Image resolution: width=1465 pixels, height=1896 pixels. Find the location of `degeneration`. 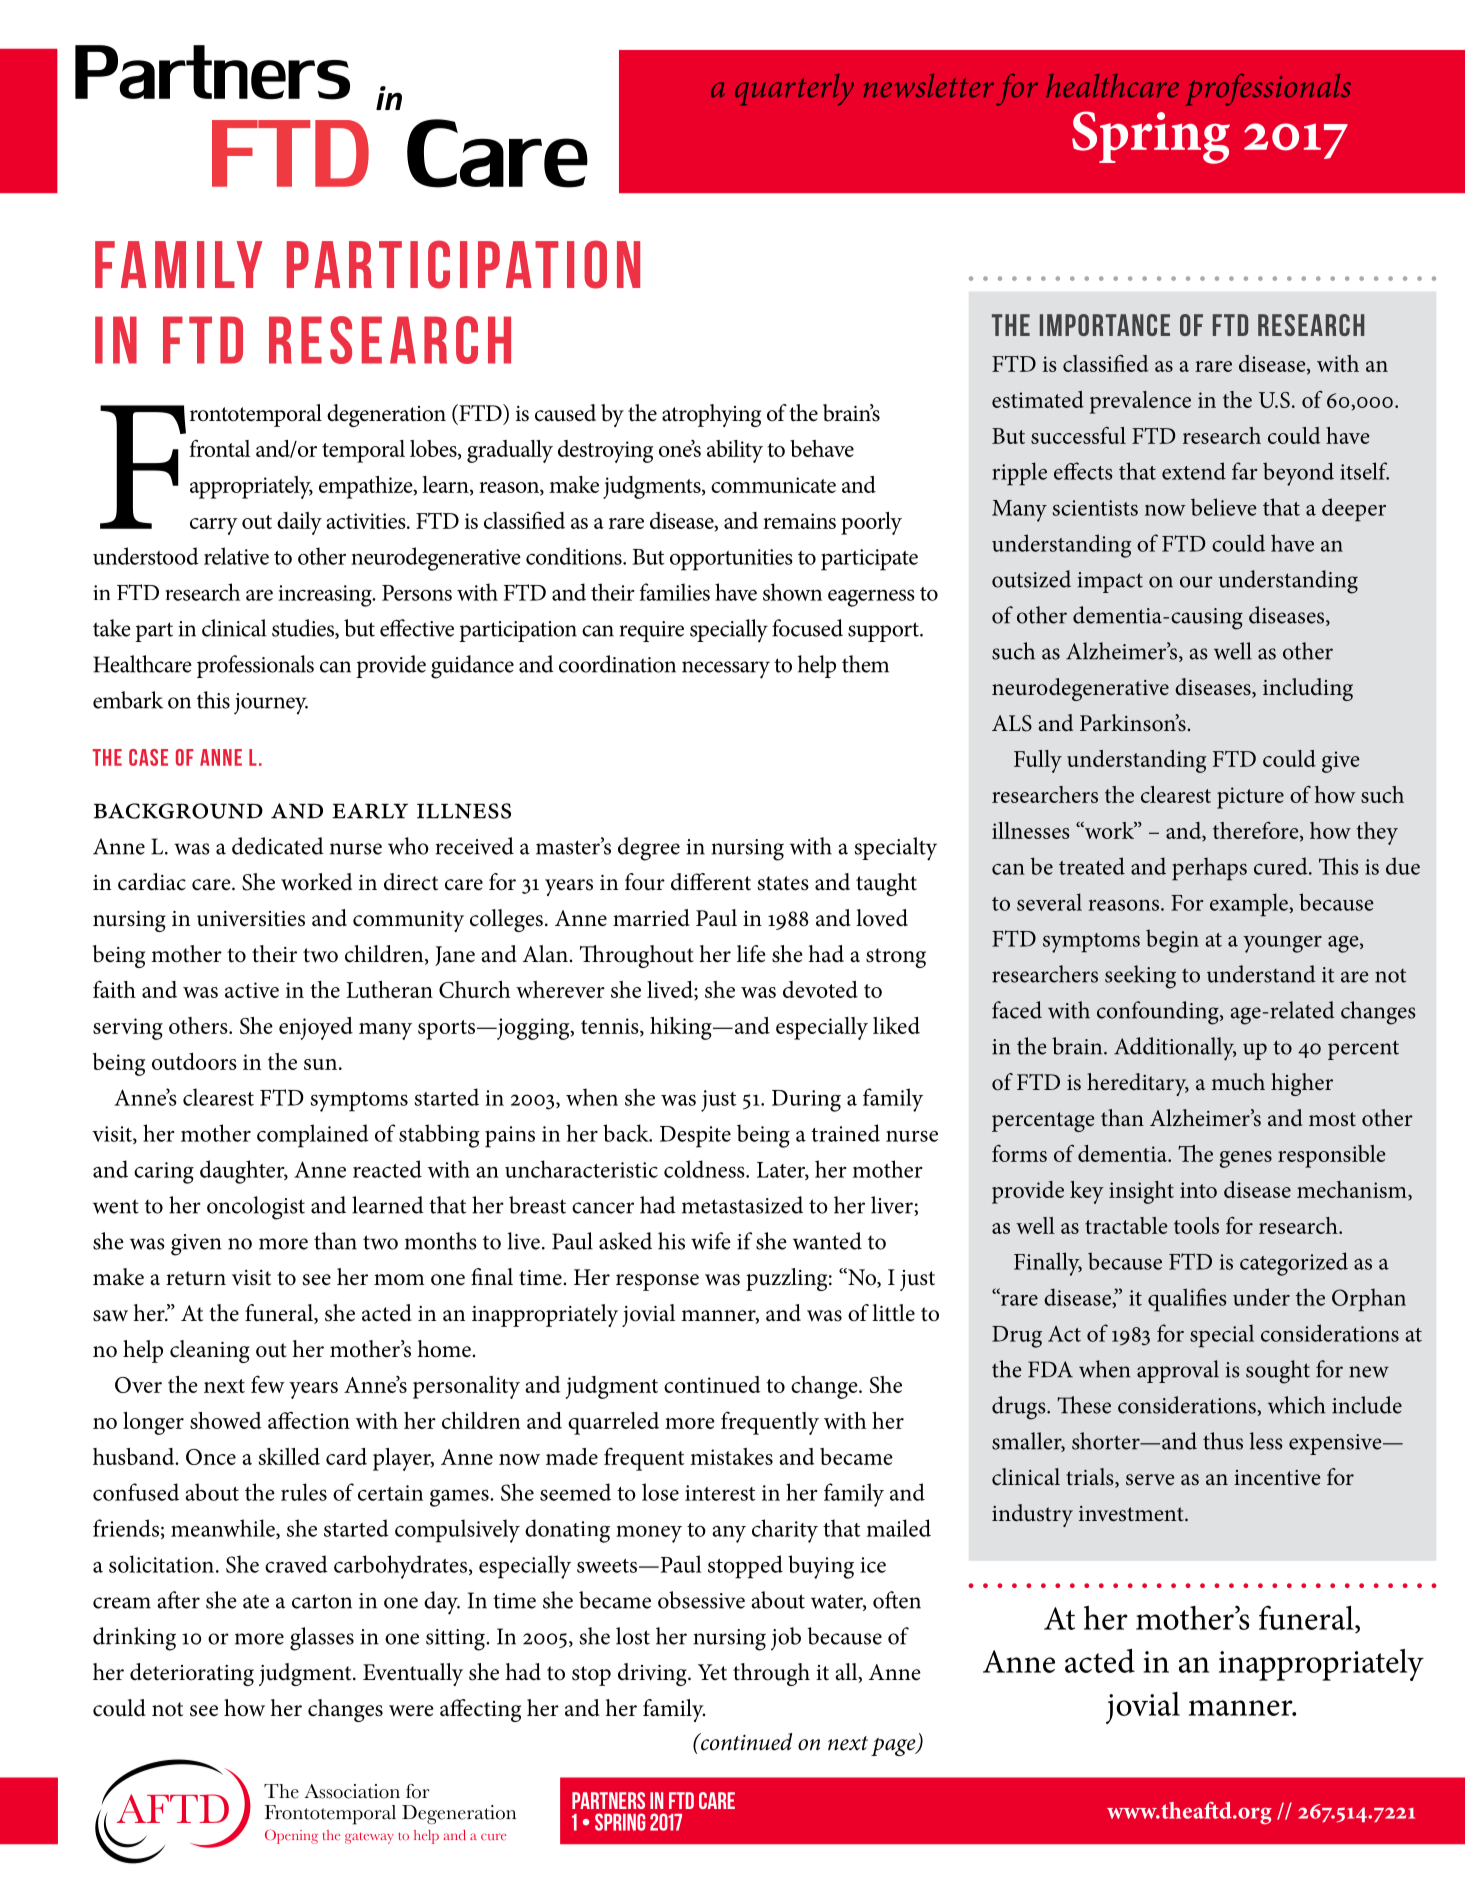

degeneration is located at coordinates (386, 415).
